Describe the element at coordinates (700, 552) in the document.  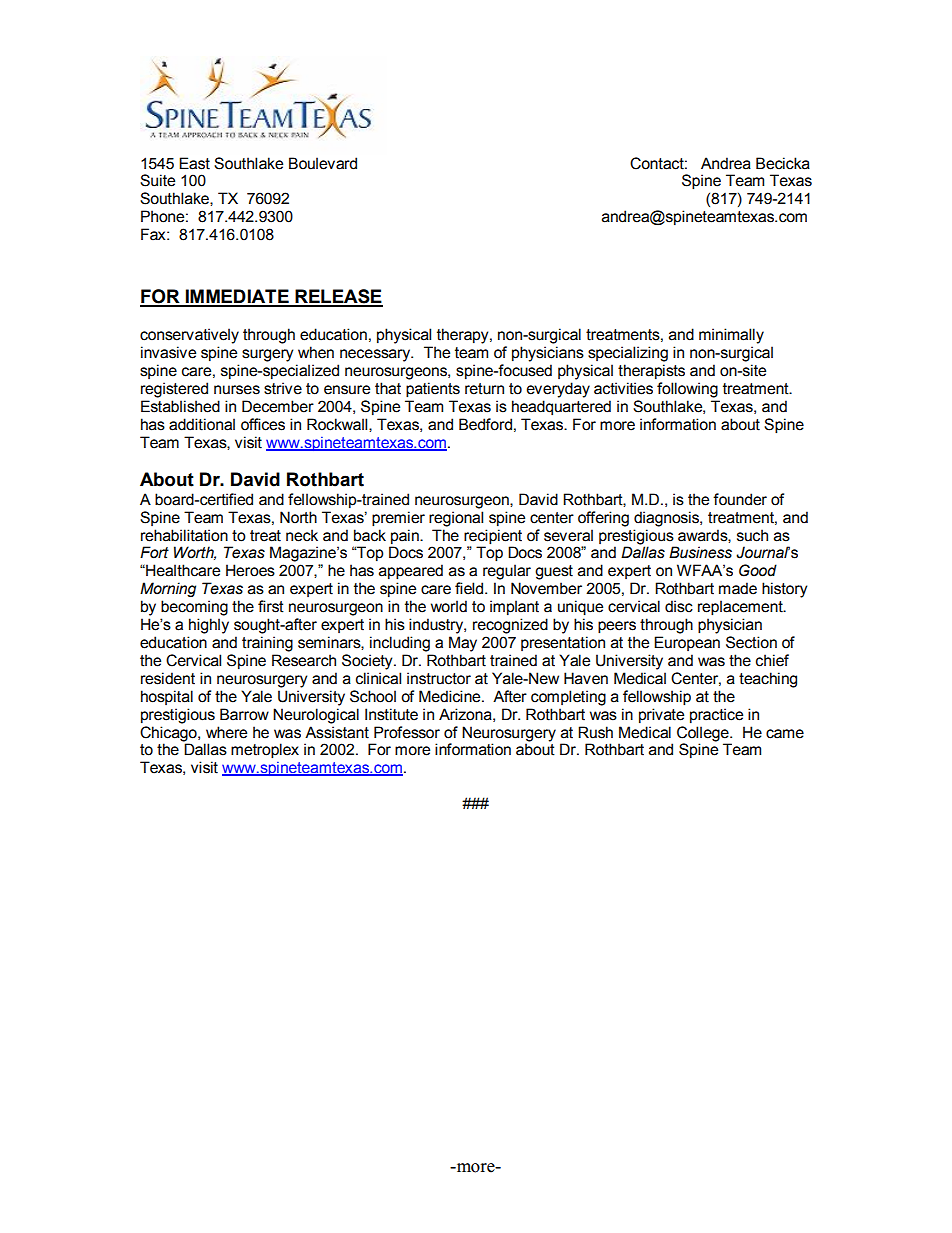
I see `Business` at that location.
